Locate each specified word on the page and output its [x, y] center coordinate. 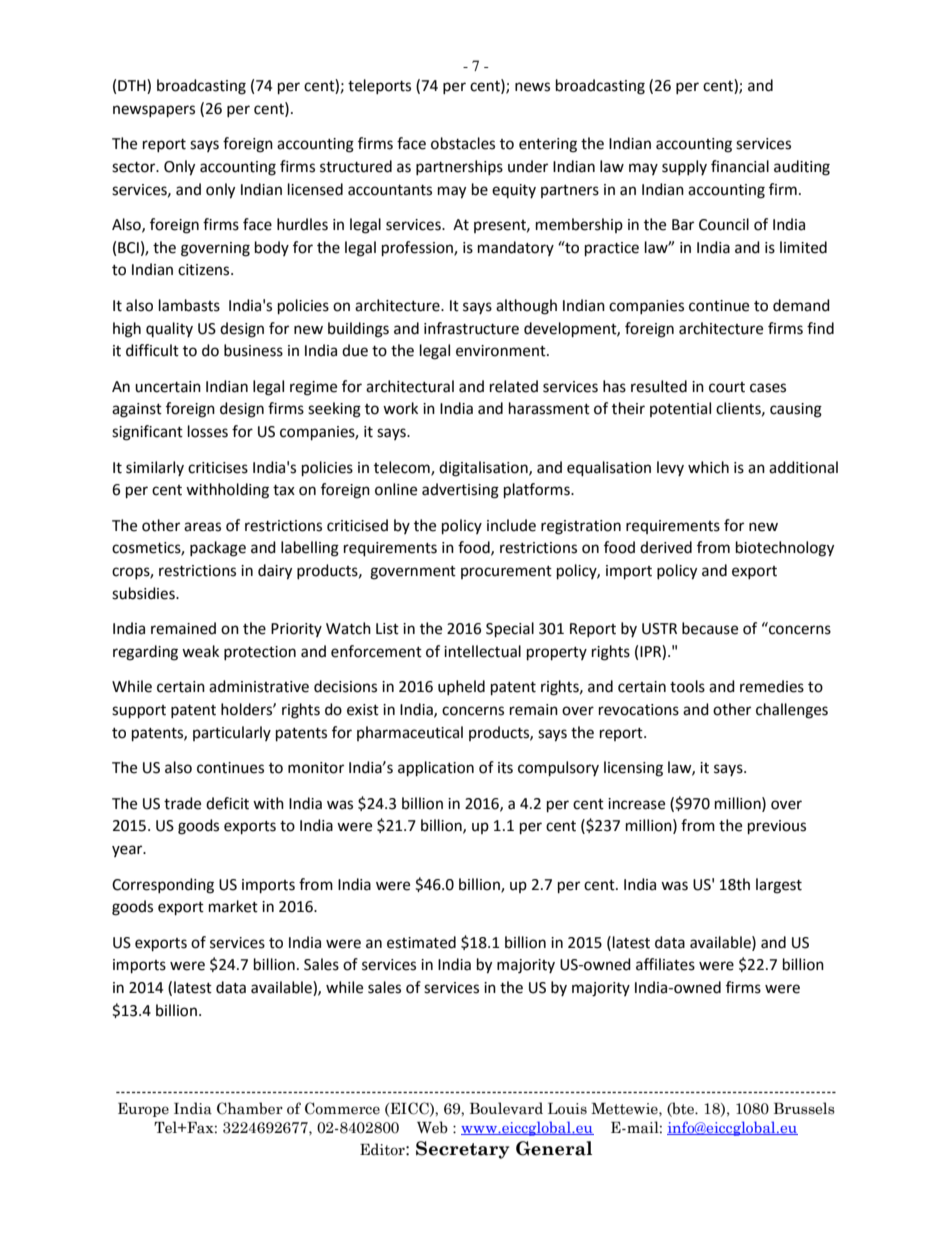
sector [135, 167]
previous [777, 827]
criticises [218, 468]
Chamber [250, 1108]
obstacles [463, 143]
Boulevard [506, 1108]
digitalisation [484, 469]
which [708, 467]
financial [740, 166]
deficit [227, 803]
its [505, 768]
